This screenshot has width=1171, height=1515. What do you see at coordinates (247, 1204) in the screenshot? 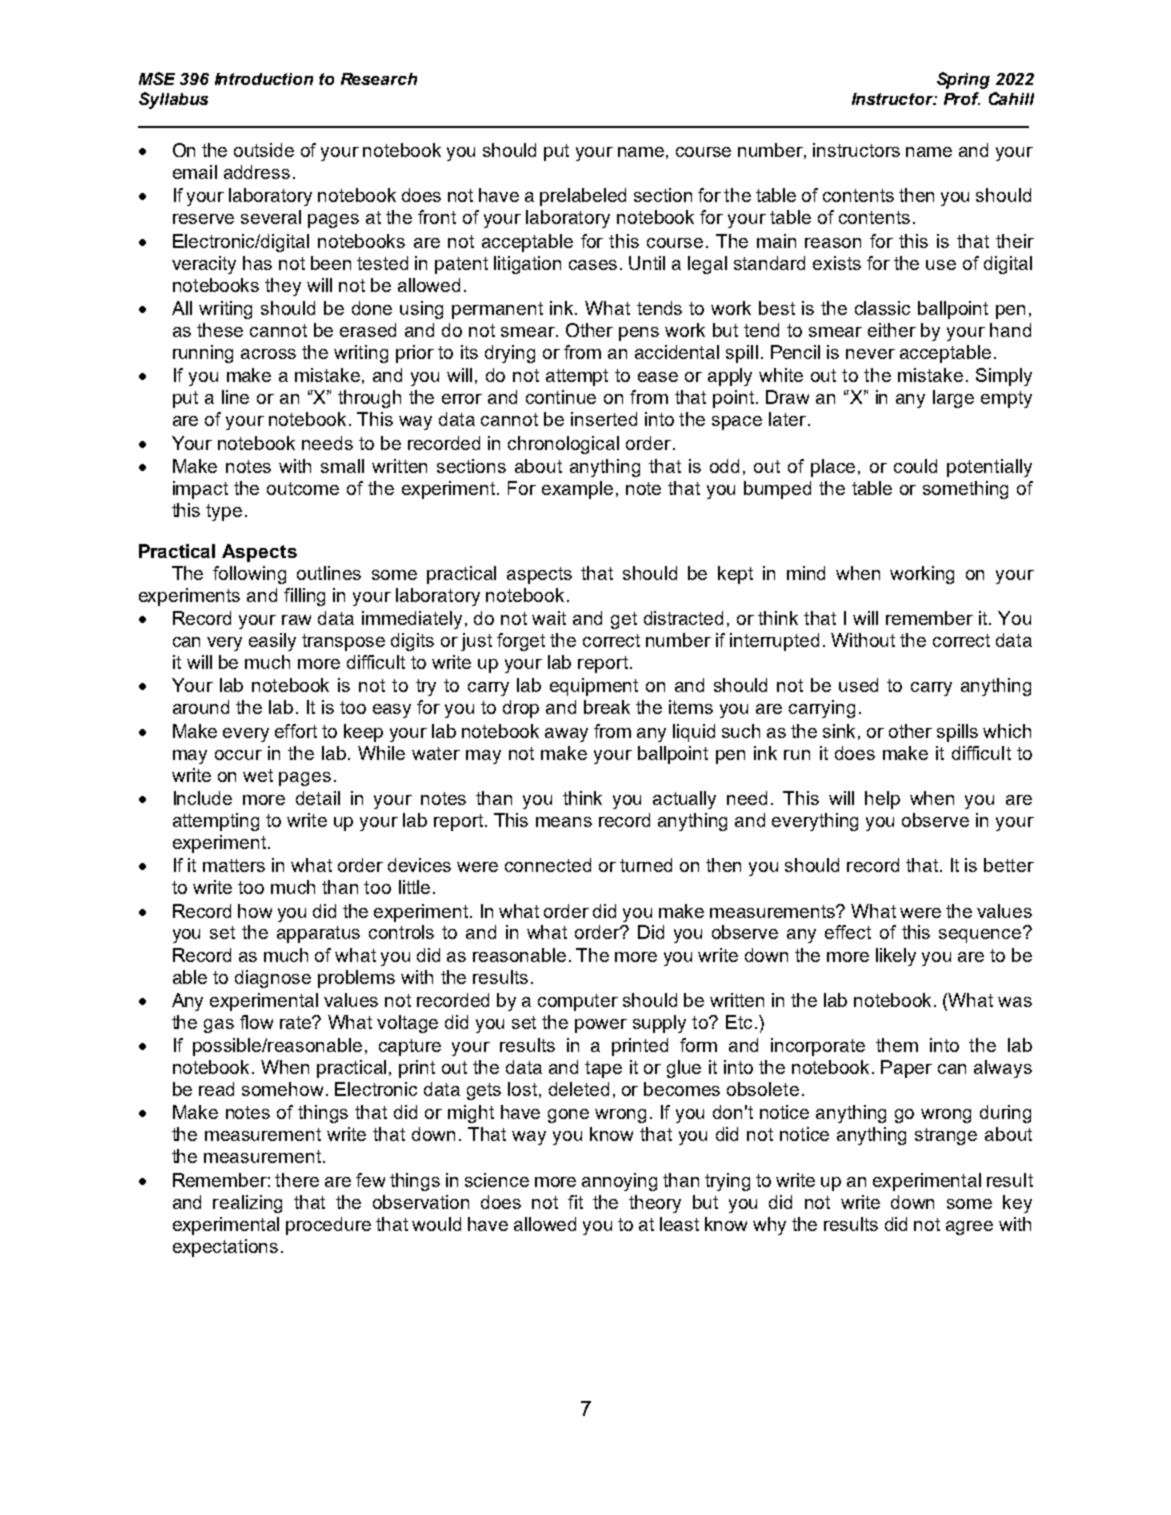
I see `realizing` at bounding box center [247, 1204].
